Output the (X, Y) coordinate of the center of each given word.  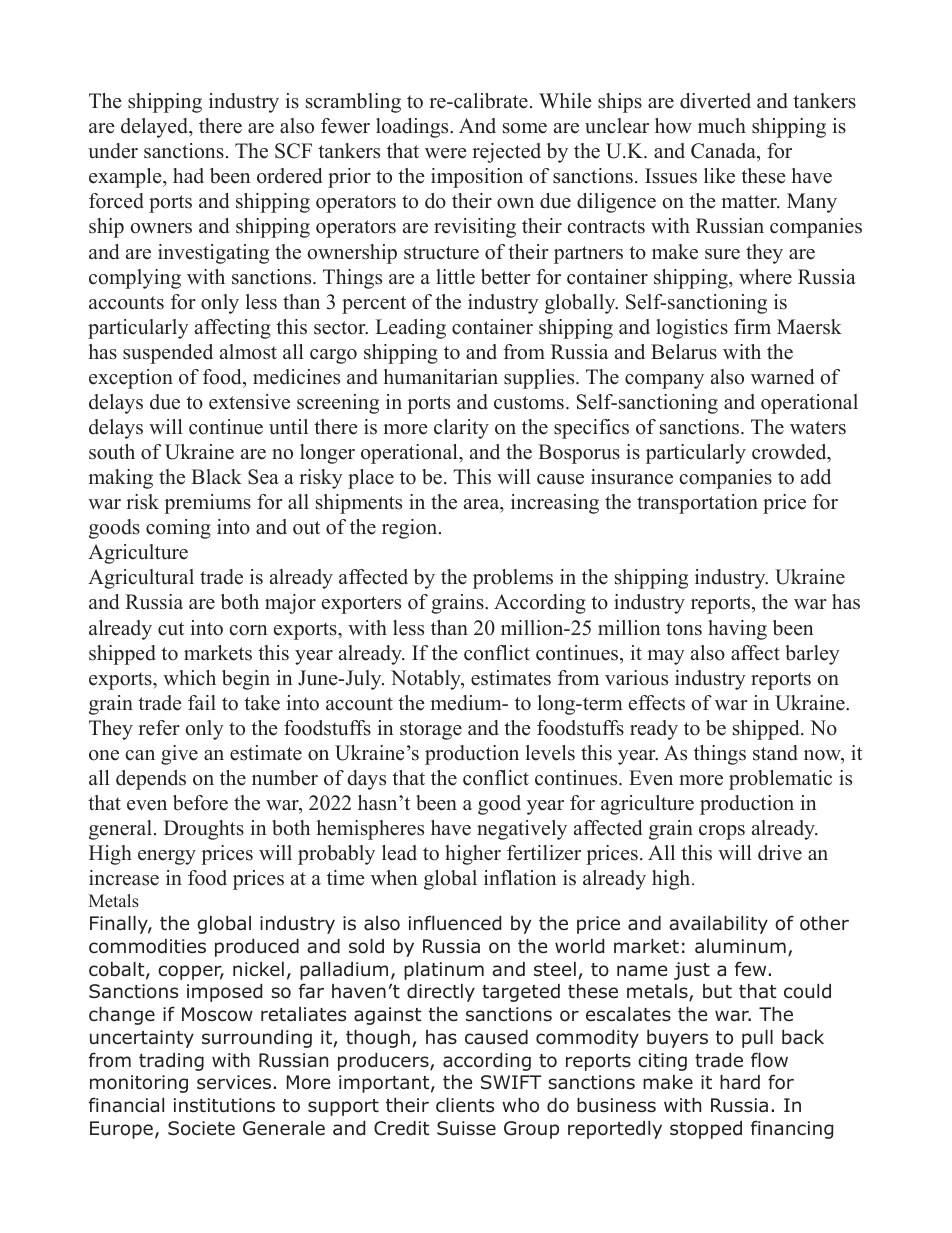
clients (465, 1105)
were (446, 153)
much (722, 126)
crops (722, 832)
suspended (168, 354)
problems (513, 579)
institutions (224, 1105)
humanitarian (441, 377)
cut (171, 629)
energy (167, 857)
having (737, 630)
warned (782, 377)
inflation (520, 878)
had (188, 176)
